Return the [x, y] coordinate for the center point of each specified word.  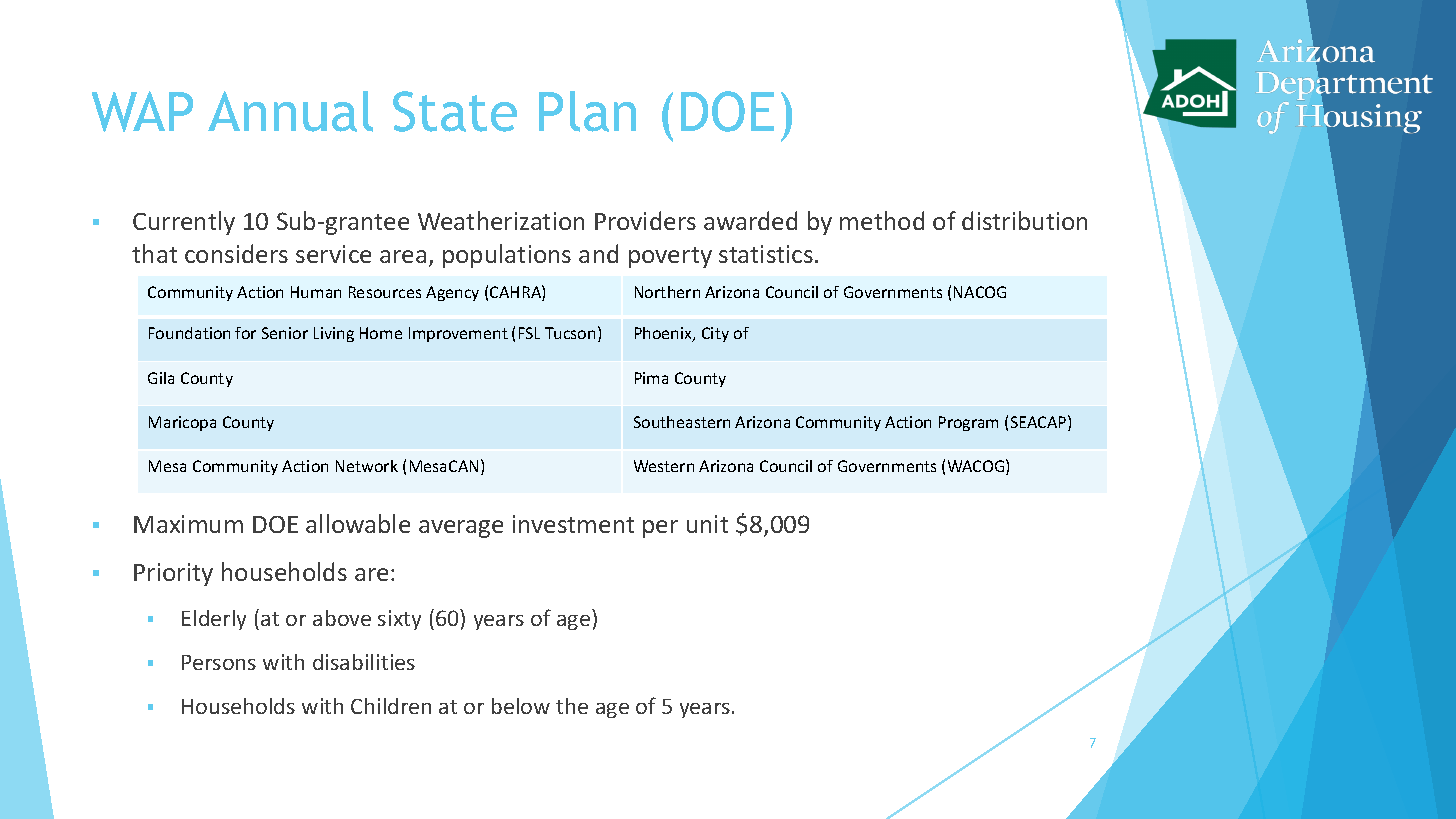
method [882, 220]
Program [968, 423]
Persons [219, 662]
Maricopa [182, 423]
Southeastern [682, 422]
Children [391, 706]
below [521, 706]
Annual [290, 111]
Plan [587, 111]
